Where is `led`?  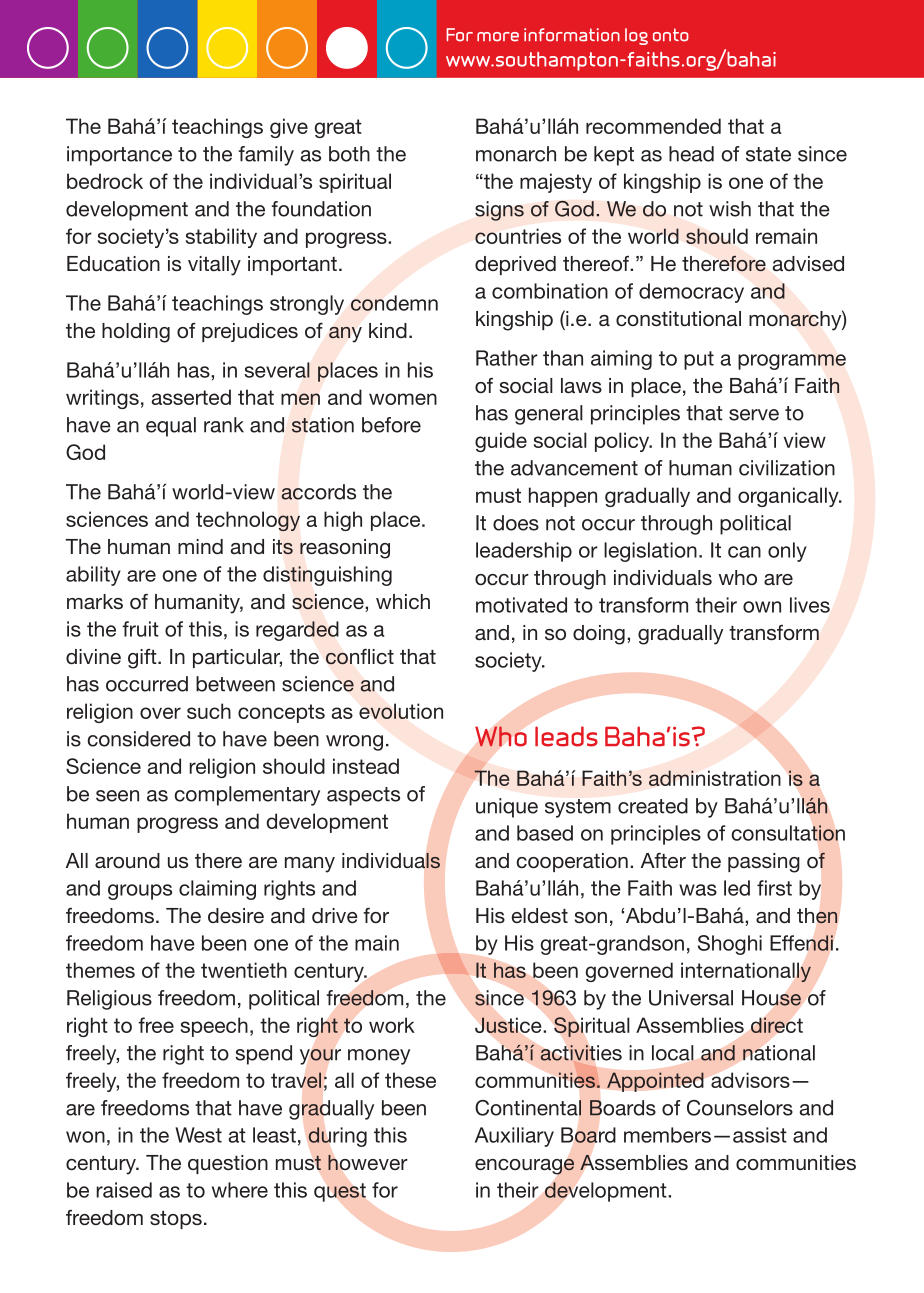
led is located at coordinates (737, 888).
